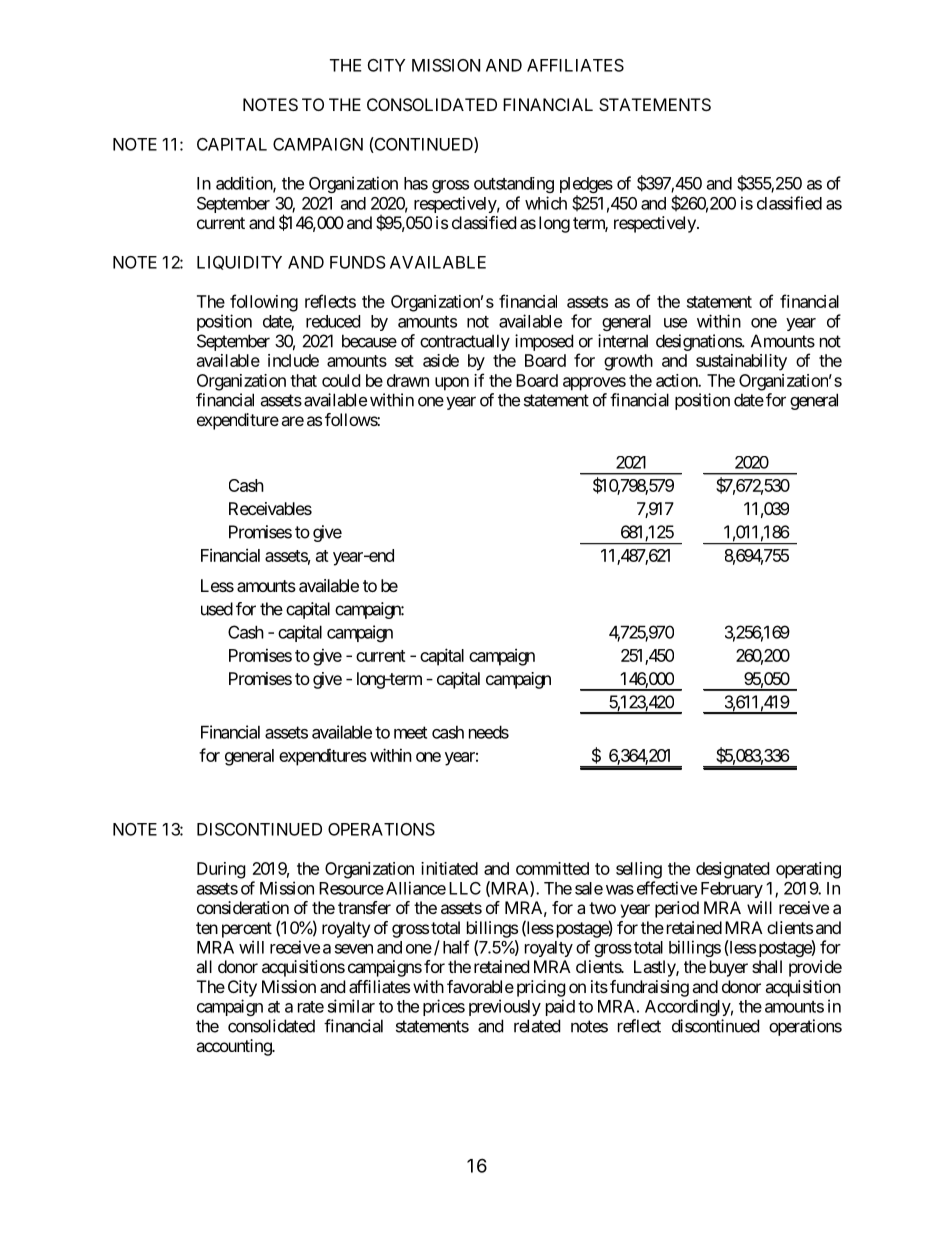 Image resolution: width=952 pixels, height=1233 pixels. Describe the element at coordinates (546, 203) in the screenshot. I see `which` at that location.
